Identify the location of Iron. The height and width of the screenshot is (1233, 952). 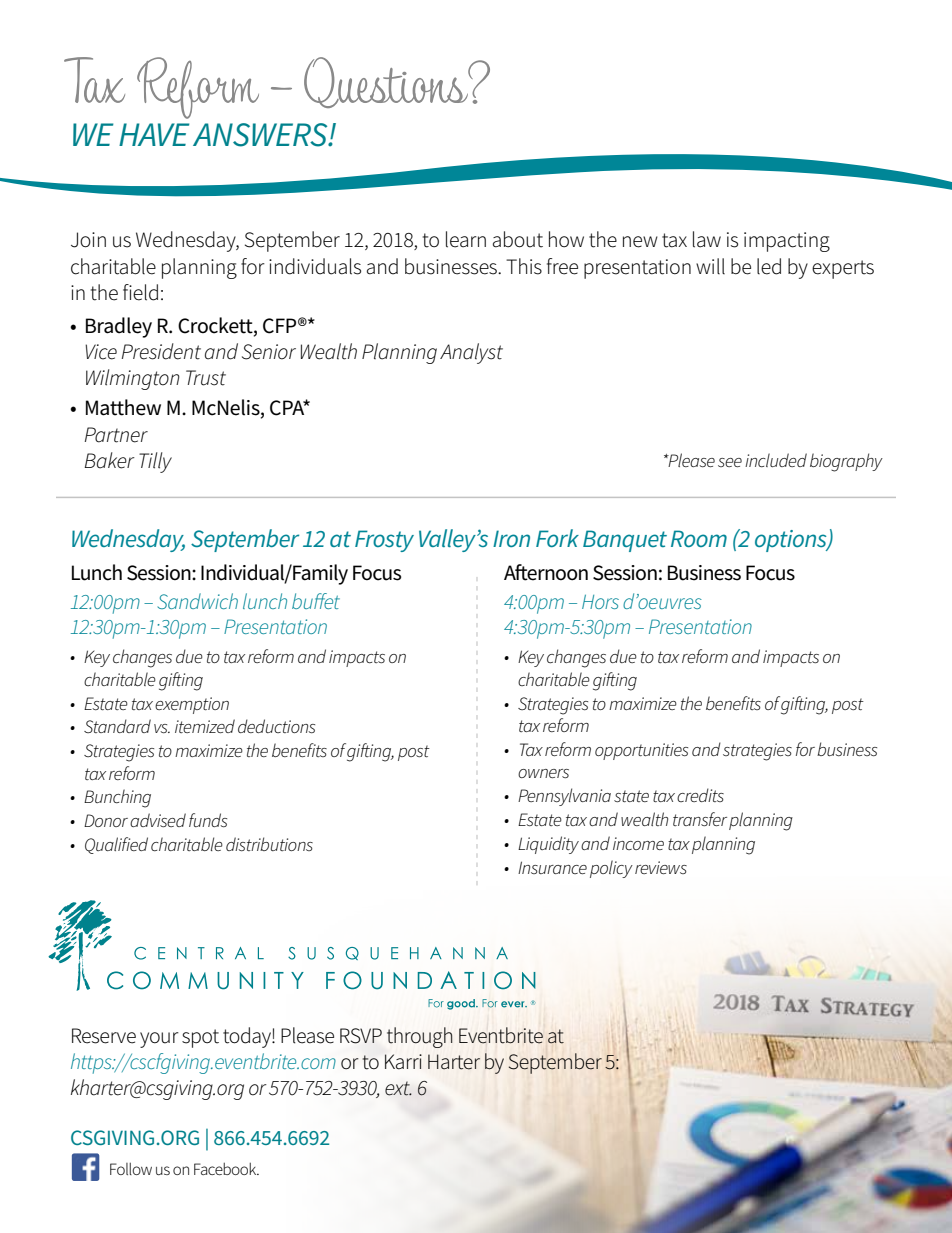
(511, 538).
